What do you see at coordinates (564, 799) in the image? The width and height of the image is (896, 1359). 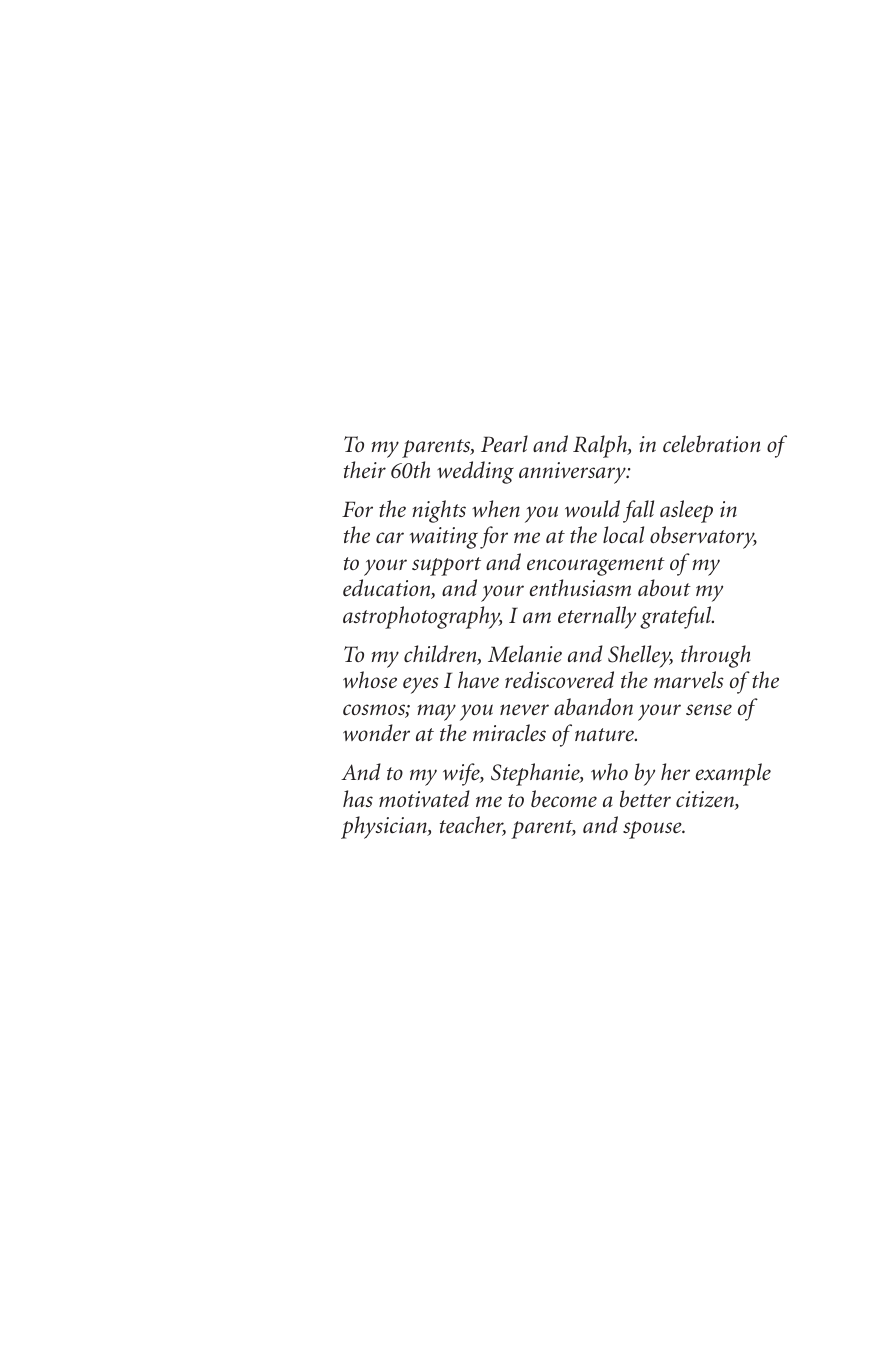 I see `become` at bounding box center [564, 799].
